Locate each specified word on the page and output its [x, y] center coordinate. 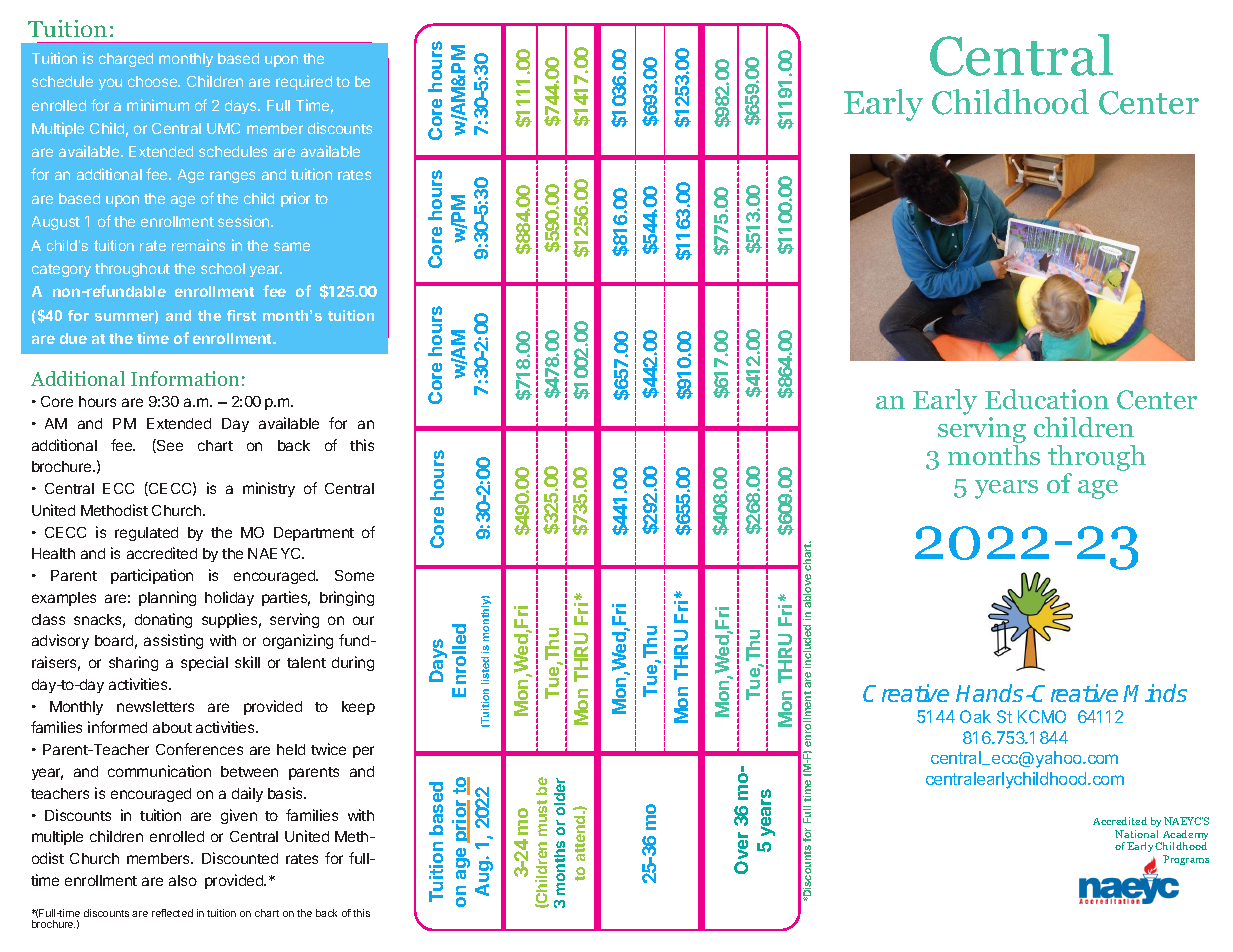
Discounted [240, 858]
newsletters [155, 706]
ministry [269, 489]
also [183, 880]
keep [358, 708]
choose [154, 81]
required [304, 82]
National [1136, 834]
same [292, 246]
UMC [223, 128]
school [223, 268]
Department [314, 534]
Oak [975, 716]
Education [1047, 399]
